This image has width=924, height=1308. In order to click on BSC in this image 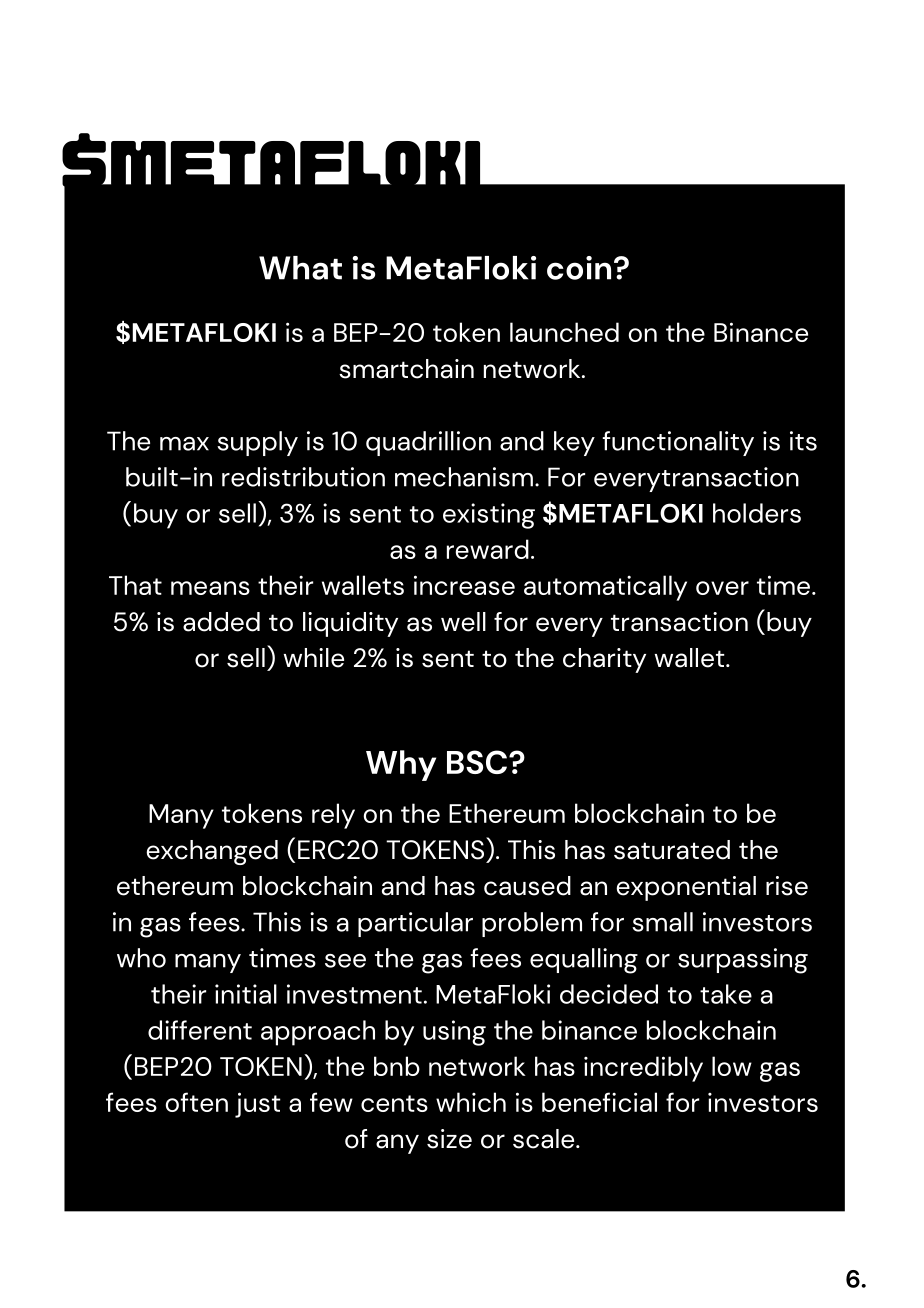, I will do `click(478, 762)`.
